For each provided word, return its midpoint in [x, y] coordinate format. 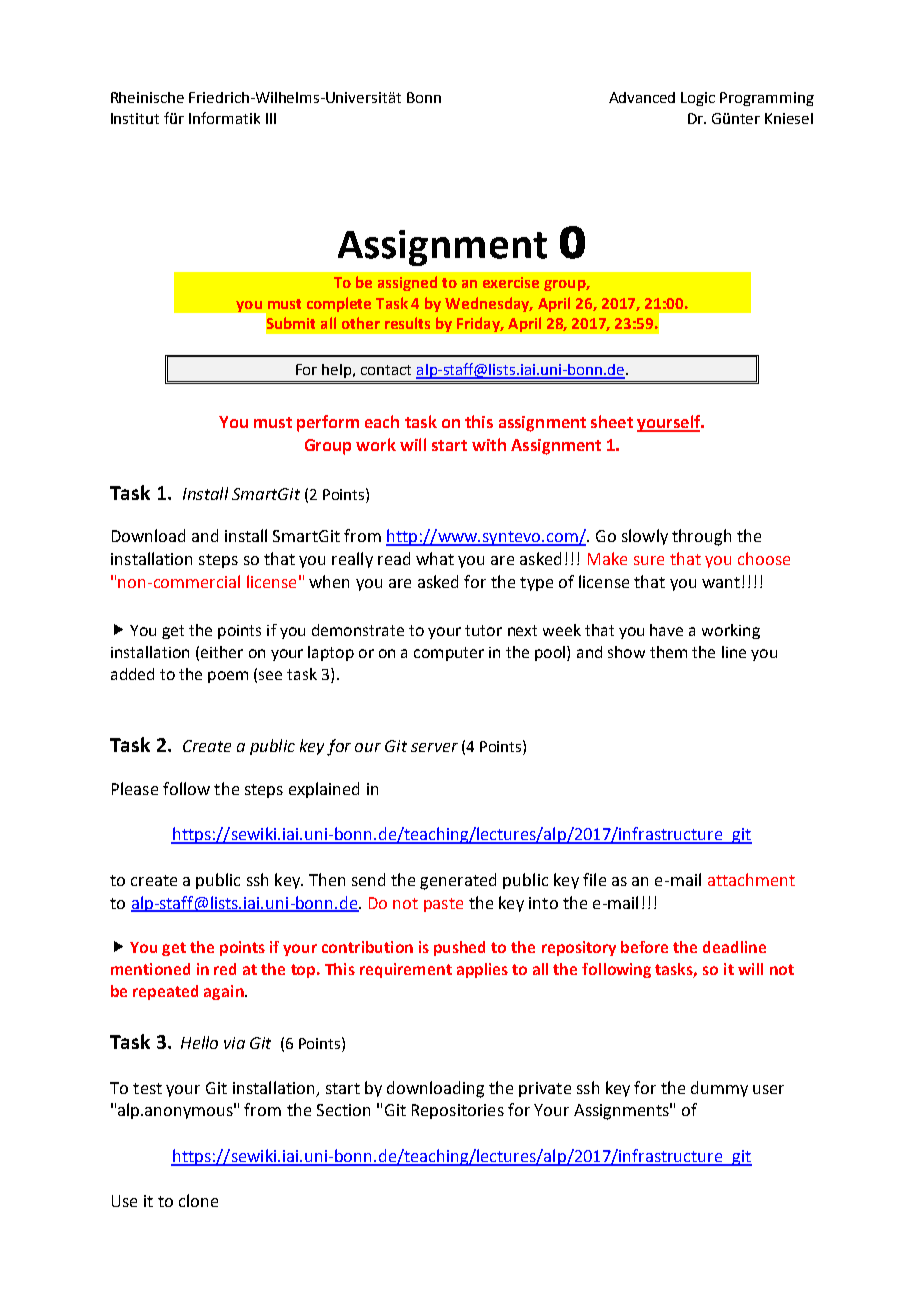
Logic [698, 99]
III [271, 118]
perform [328, 423]
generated [458, 881]
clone [198, 1200]
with [489, 444]
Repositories [458, 1111]
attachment [751, 879]
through [701, 537]
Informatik [224, 118]
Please [135, 788]
